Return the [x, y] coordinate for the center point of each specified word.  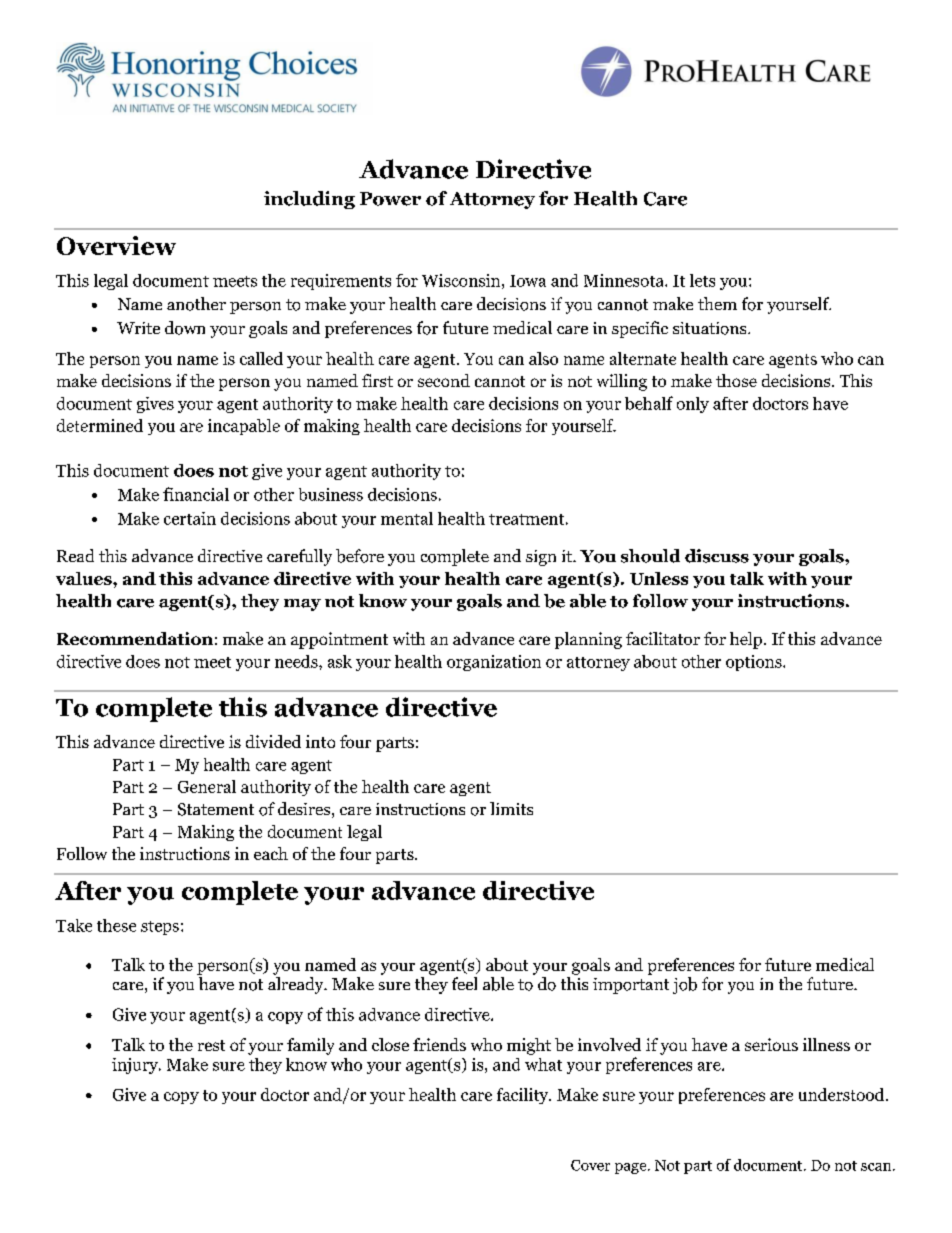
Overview [116, 245]
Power [390, 199]
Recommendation [135, 638]
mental [407, 518]
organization [494, 663]
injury [136, 1066]
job [685, 985]
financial [196, 494]
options [755, 663]
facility [524, 1096]
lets [702, 280]
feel [464, 983]
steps [160, 928]
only [693, 405]
